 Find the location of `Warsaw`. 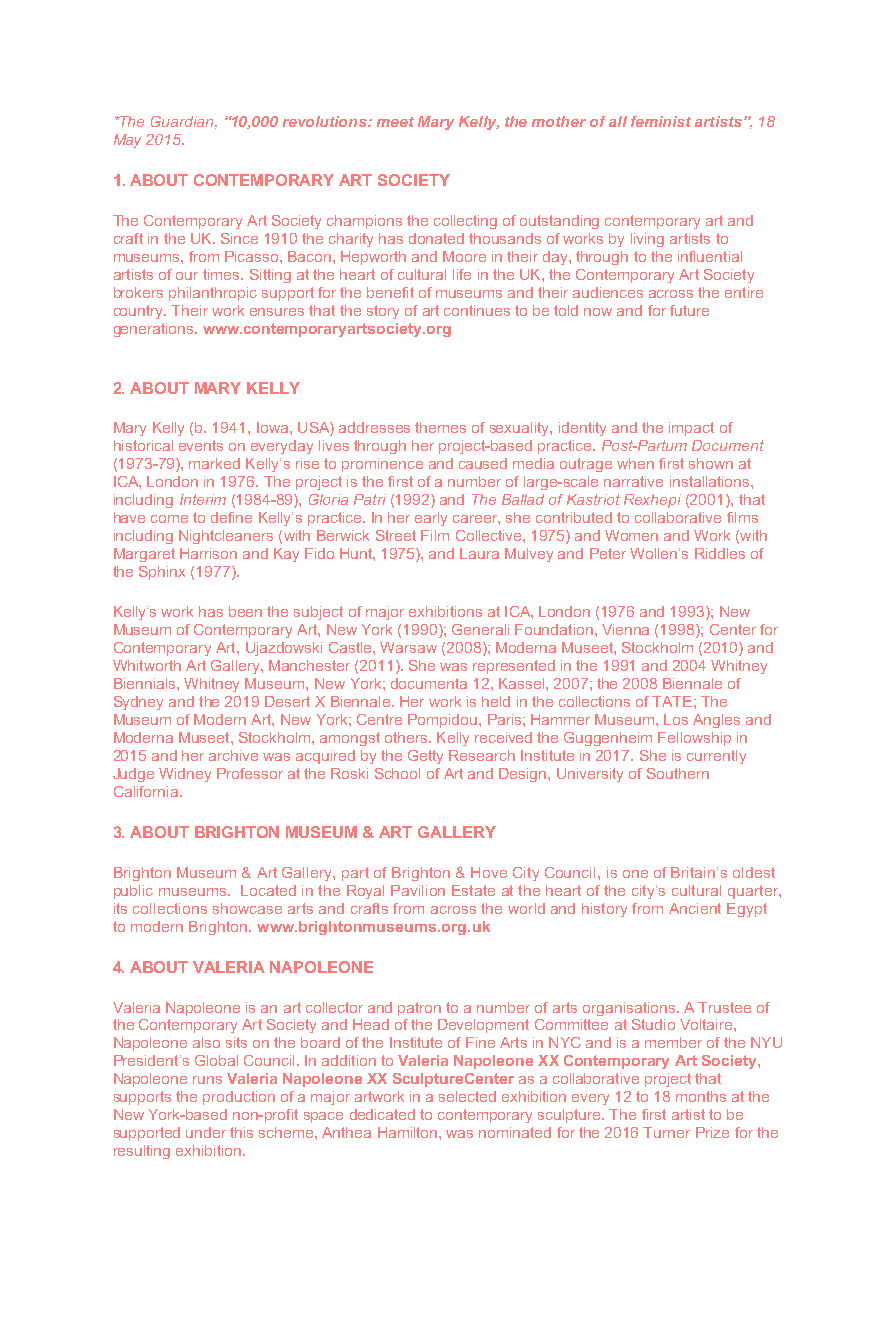

Warsaw is located at coordinates (408, 647).
